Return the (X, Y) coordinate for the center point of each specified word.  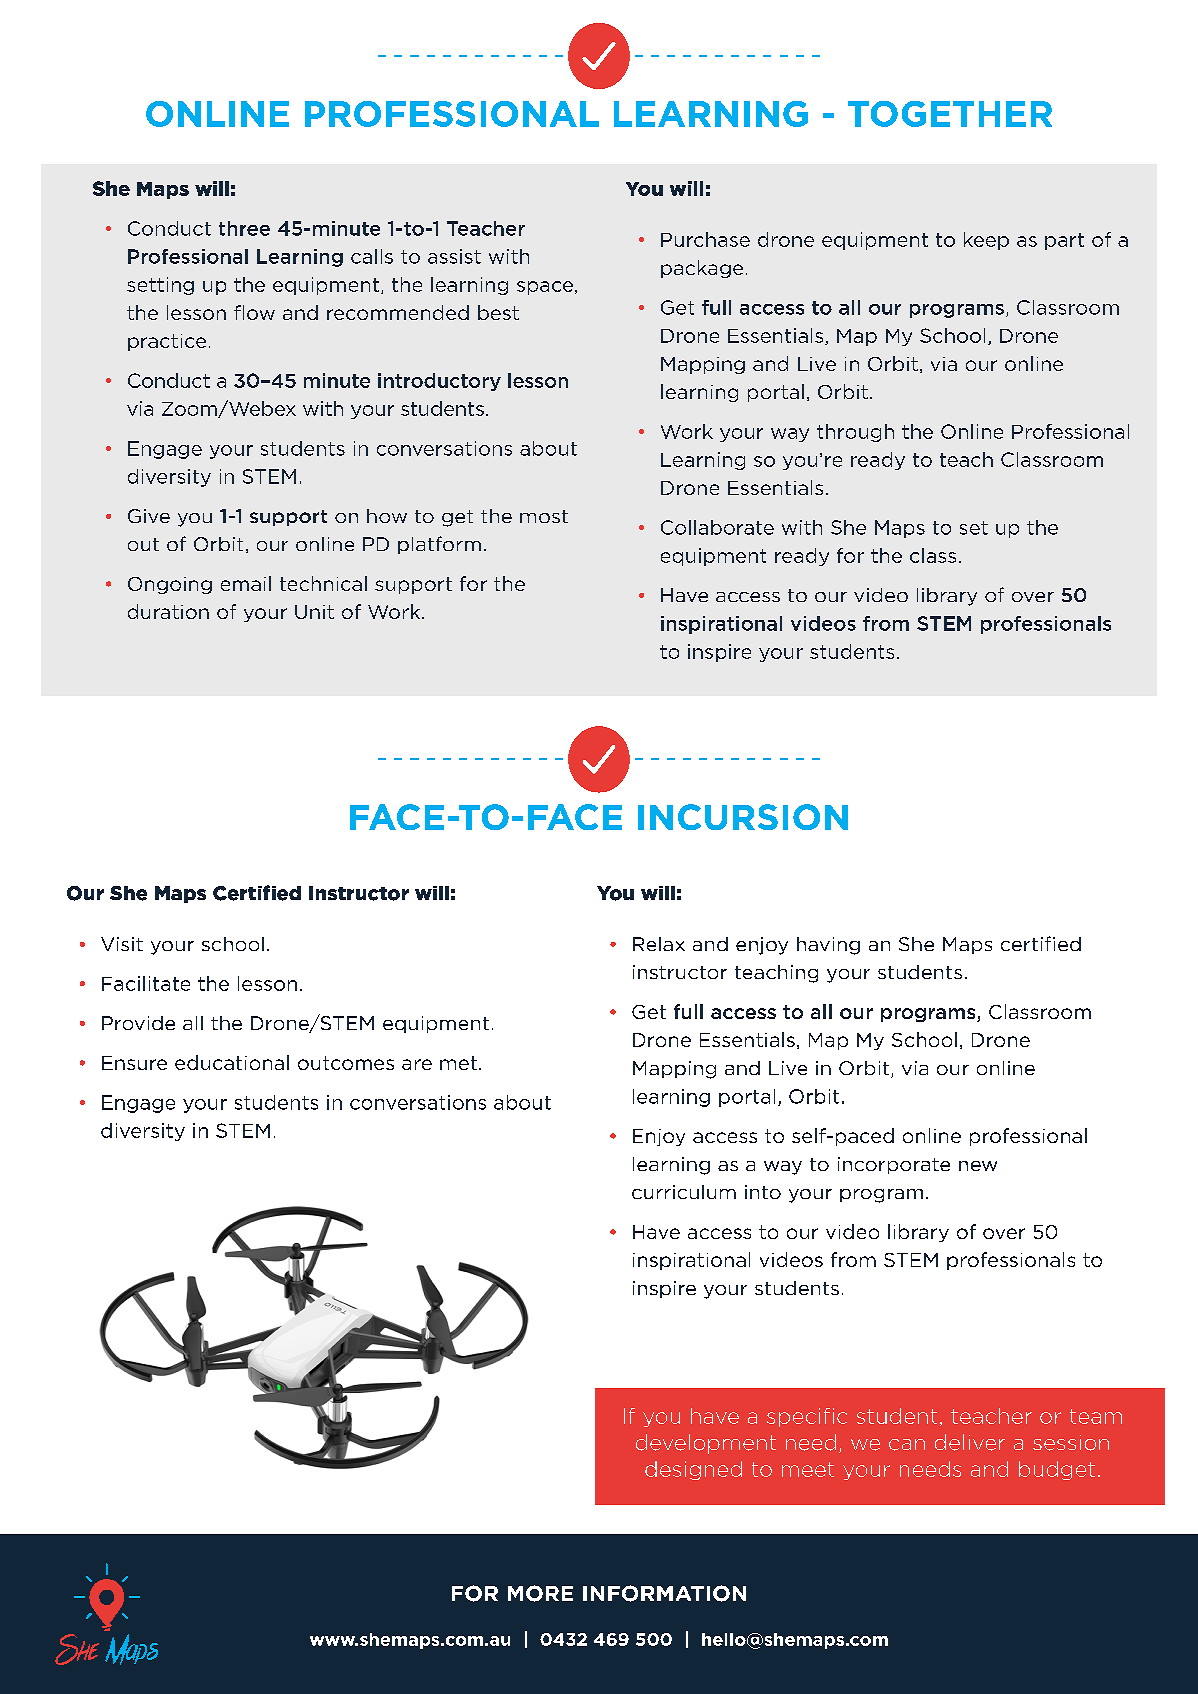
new (978, 1166)
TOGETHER (950, 114)
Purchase (705, 239)
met (458, 1063)
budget (1057, 1470)
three (244, 228)
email (246, 583)
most (544, 516)
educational (232, 1062)
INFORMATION (664, 1593)
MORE (540, 1593)
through (855, 433)
